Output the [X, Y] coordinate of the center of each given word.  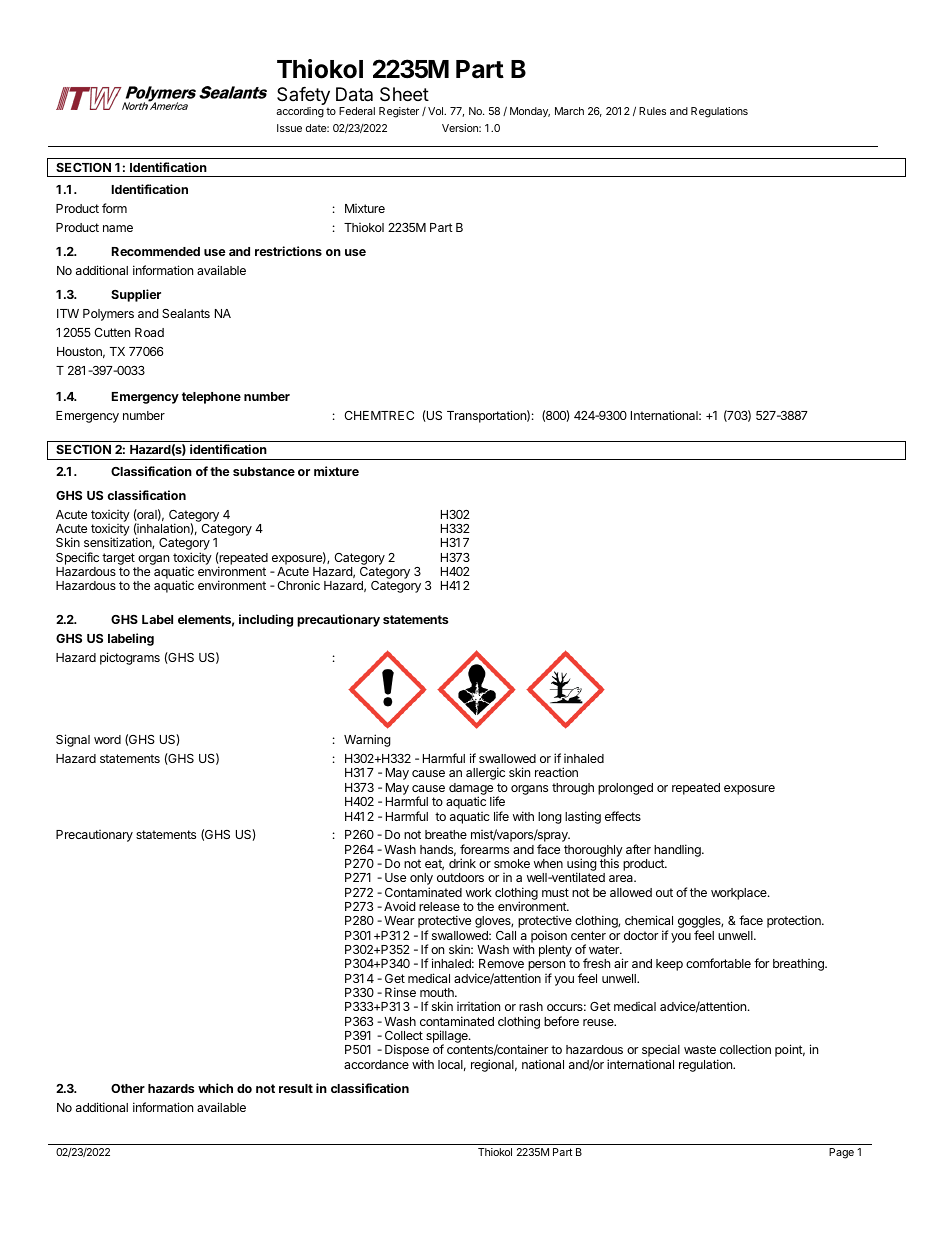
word [107, 739]
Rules [652, 111]
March [569, 111]
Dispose [407, 1052]
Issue [289, 128]
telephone [211, 398]
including [266, 620]
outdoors [460, 877]
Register [399, 112]
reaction [556, 772]
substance [264, 471]
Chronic [298, 585]
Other [128, 1088]
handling [678, 850]
